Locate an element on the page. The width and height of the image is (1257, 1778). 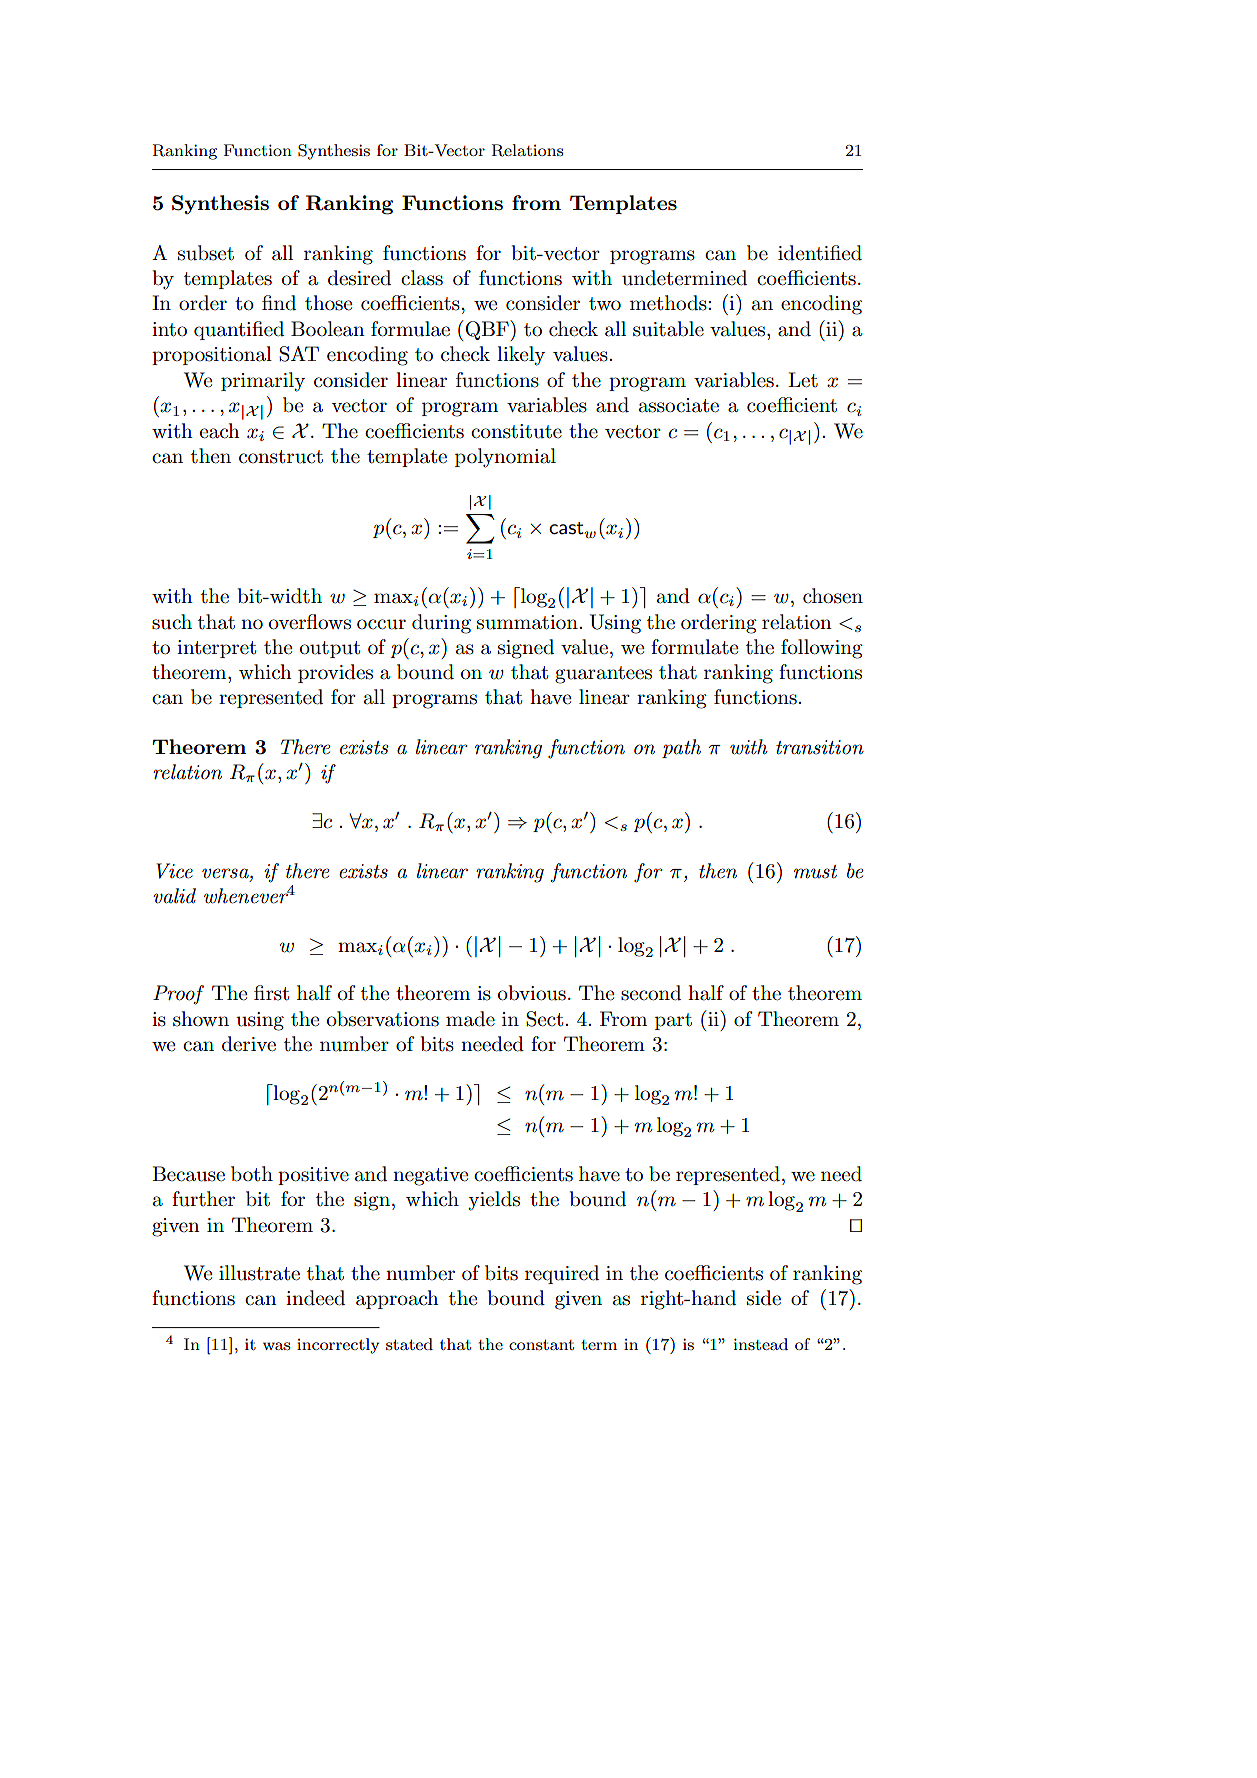
identified is located at coordinates (820, 253).
